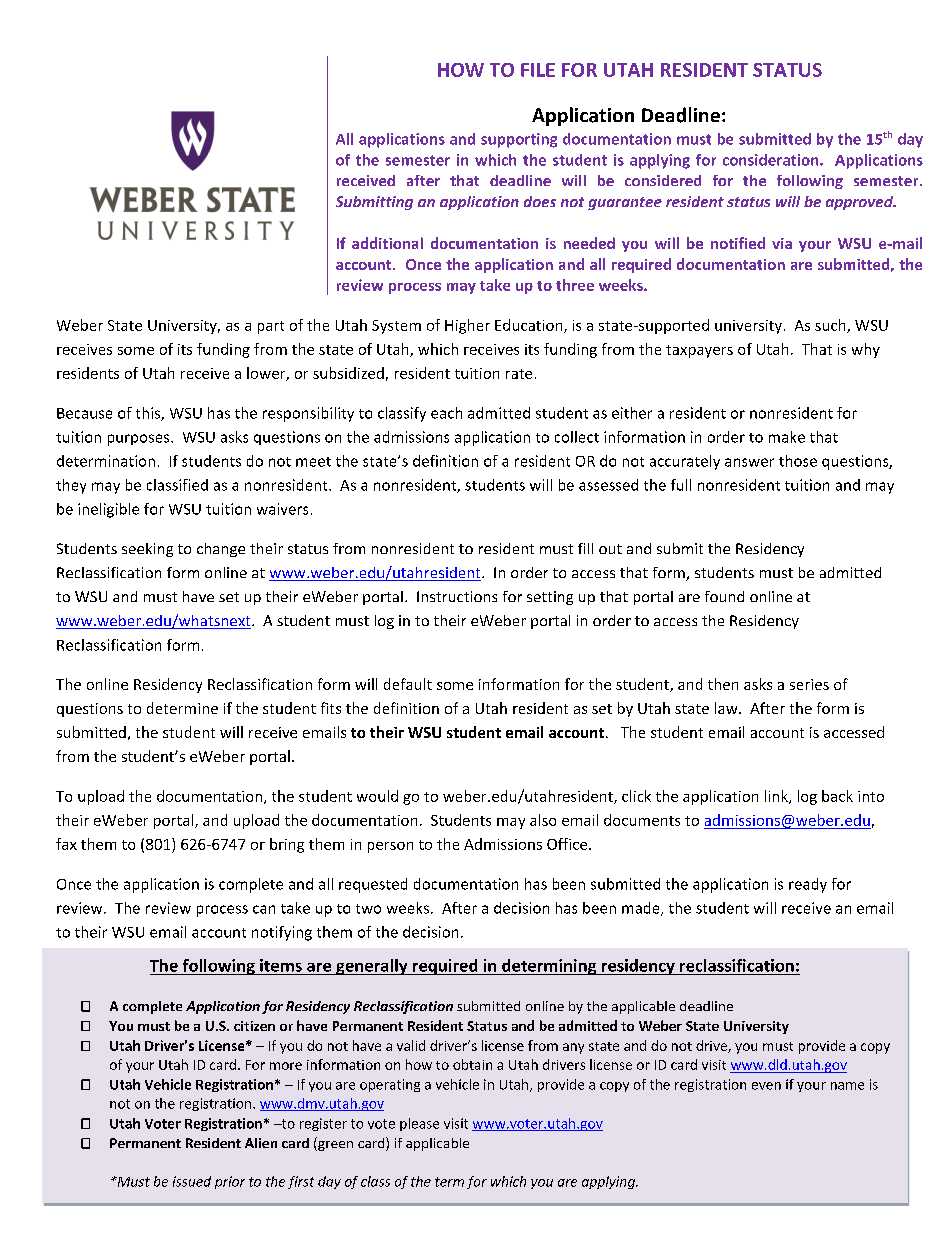 This image has height=1233, width=952. What do you see at coordinates (519, 140) in the image?
I see `supporting` at bounding box center [519, 140].
